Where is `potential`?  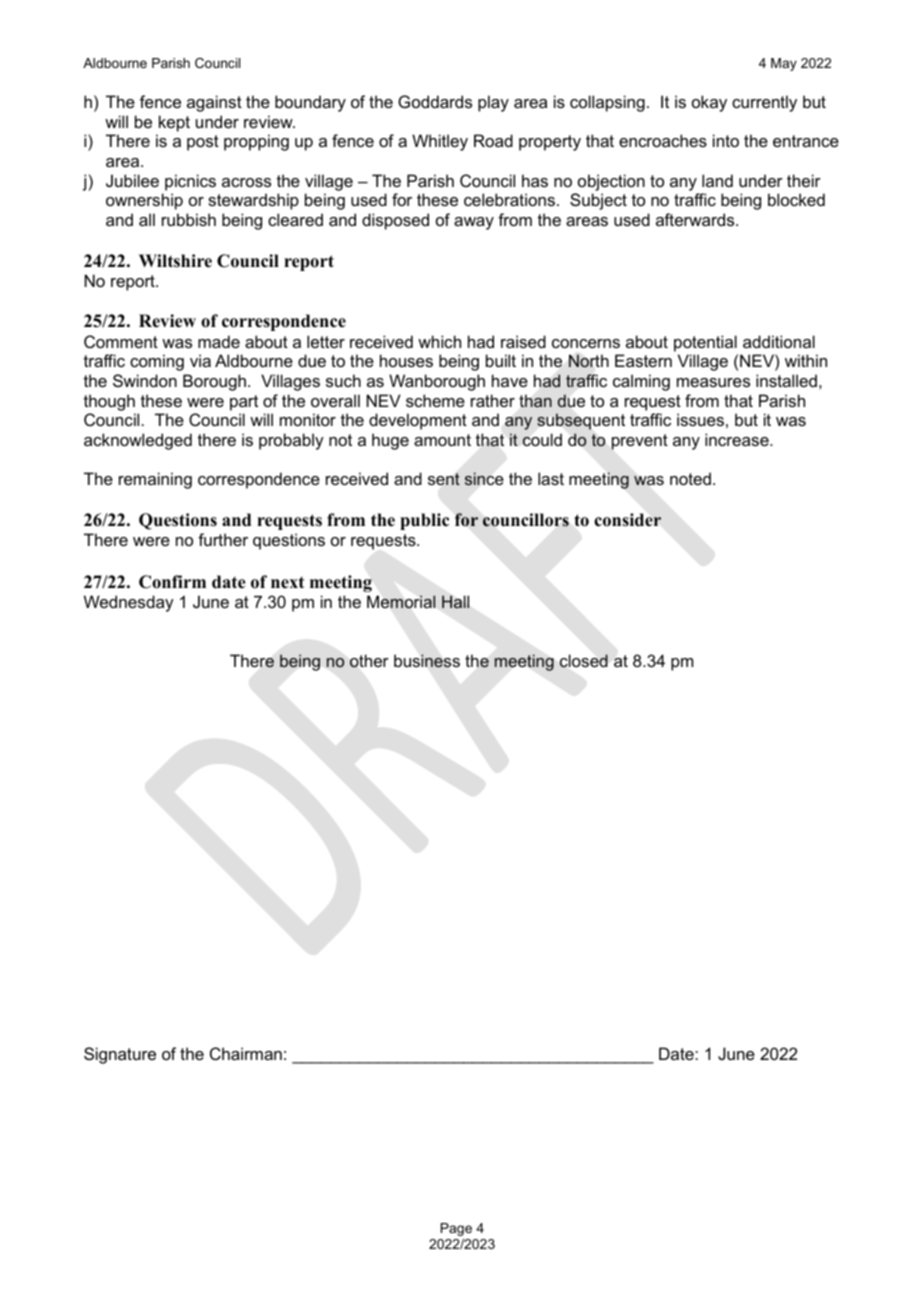 potential is located at coordinates (705, 343).
